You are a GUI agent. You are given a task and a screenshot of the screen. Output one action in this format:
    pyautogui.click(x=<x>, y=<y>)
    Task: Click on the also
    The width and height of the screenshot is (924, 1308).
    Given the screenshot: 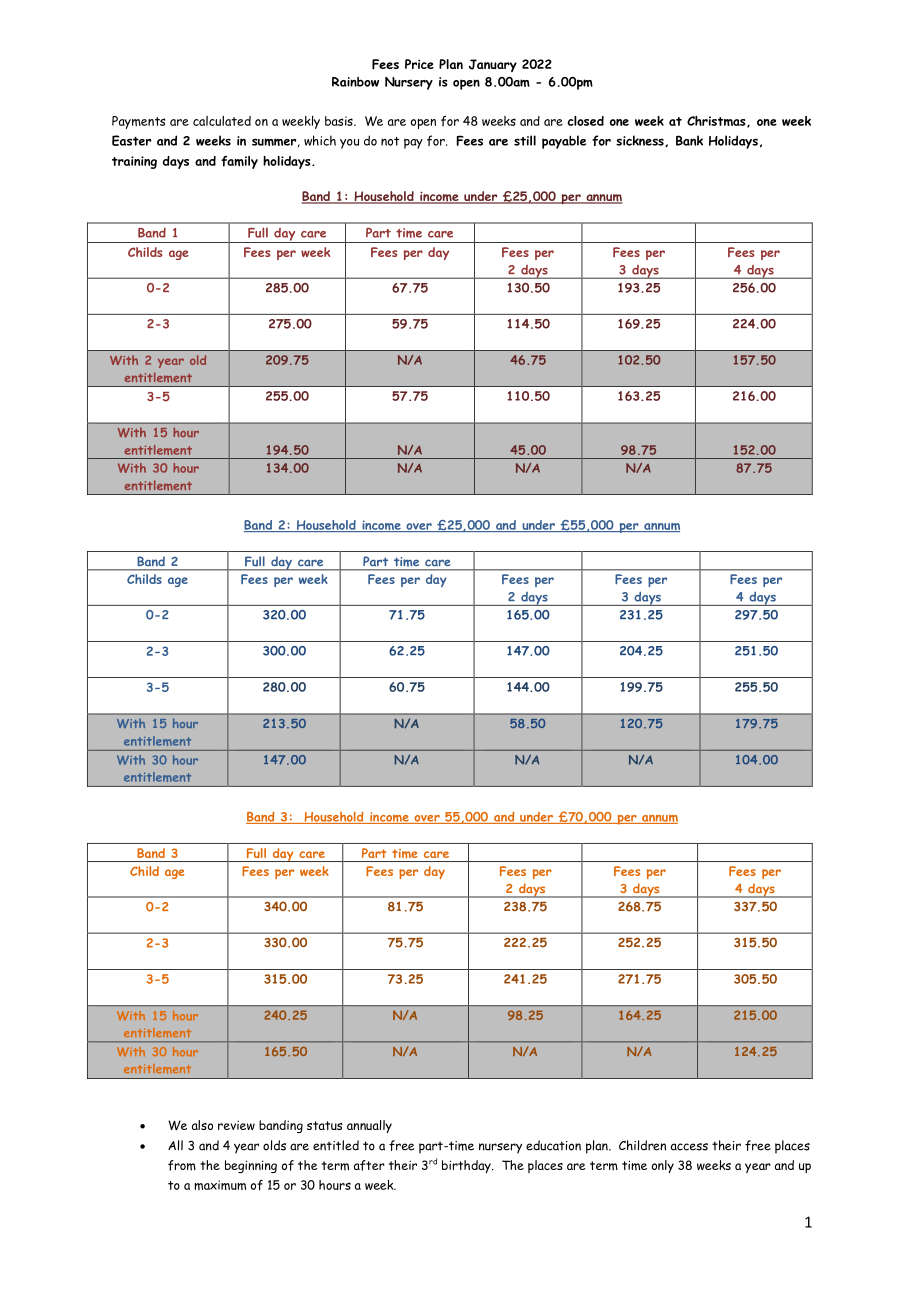 What is the action you would take?
    pyautogui.click(x=202, y=1125)
